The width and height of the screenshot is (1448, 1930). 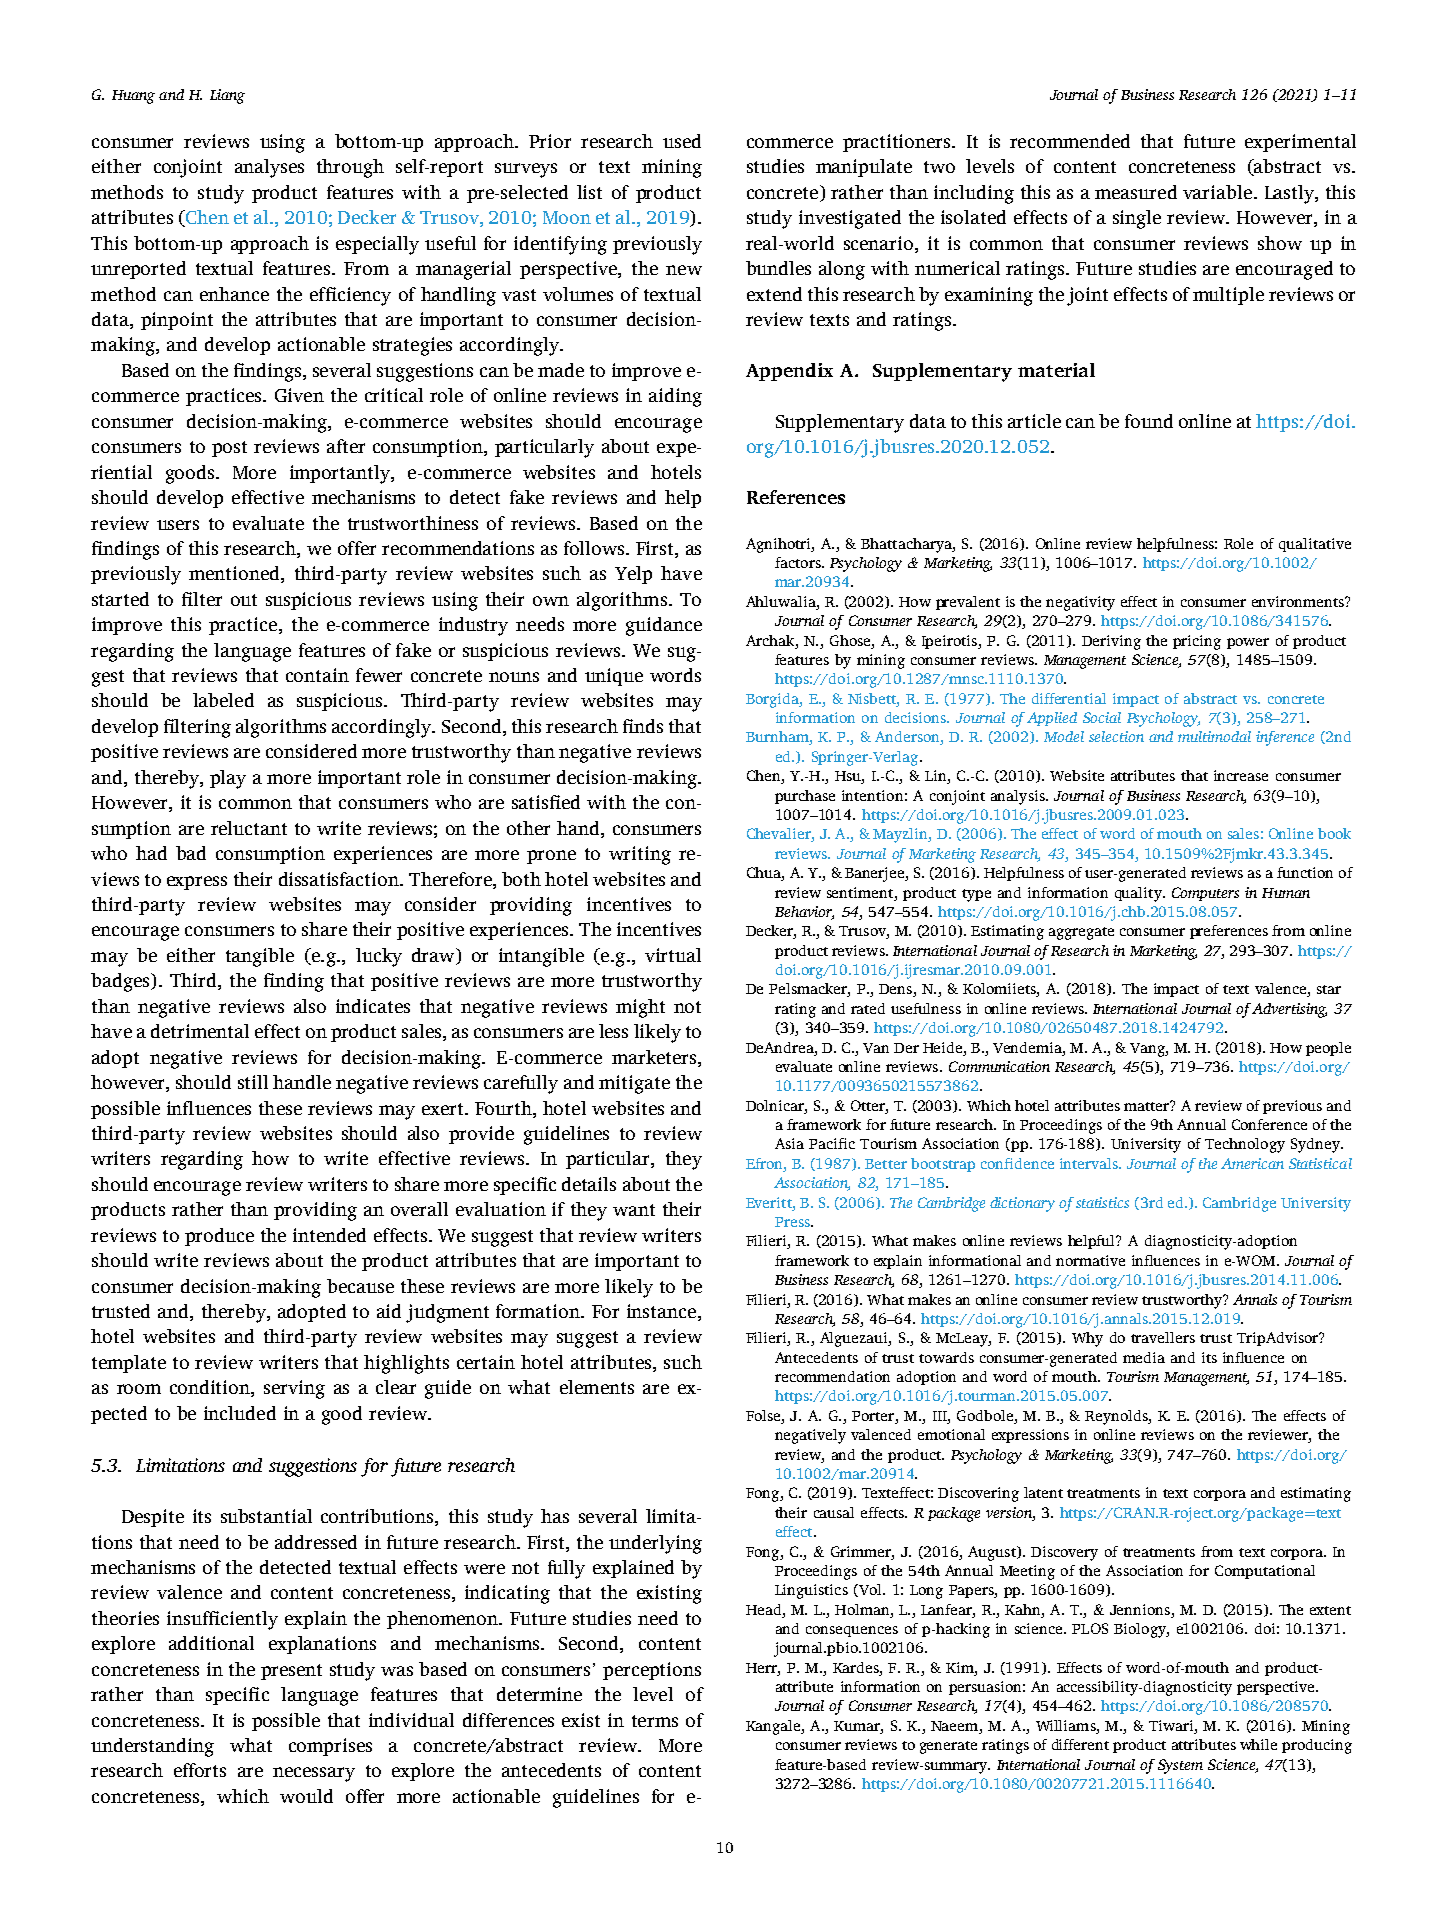 What do you see at coordinates (682, 141) in the screenshot?
I see `used` at bounding box center [682, 141].
